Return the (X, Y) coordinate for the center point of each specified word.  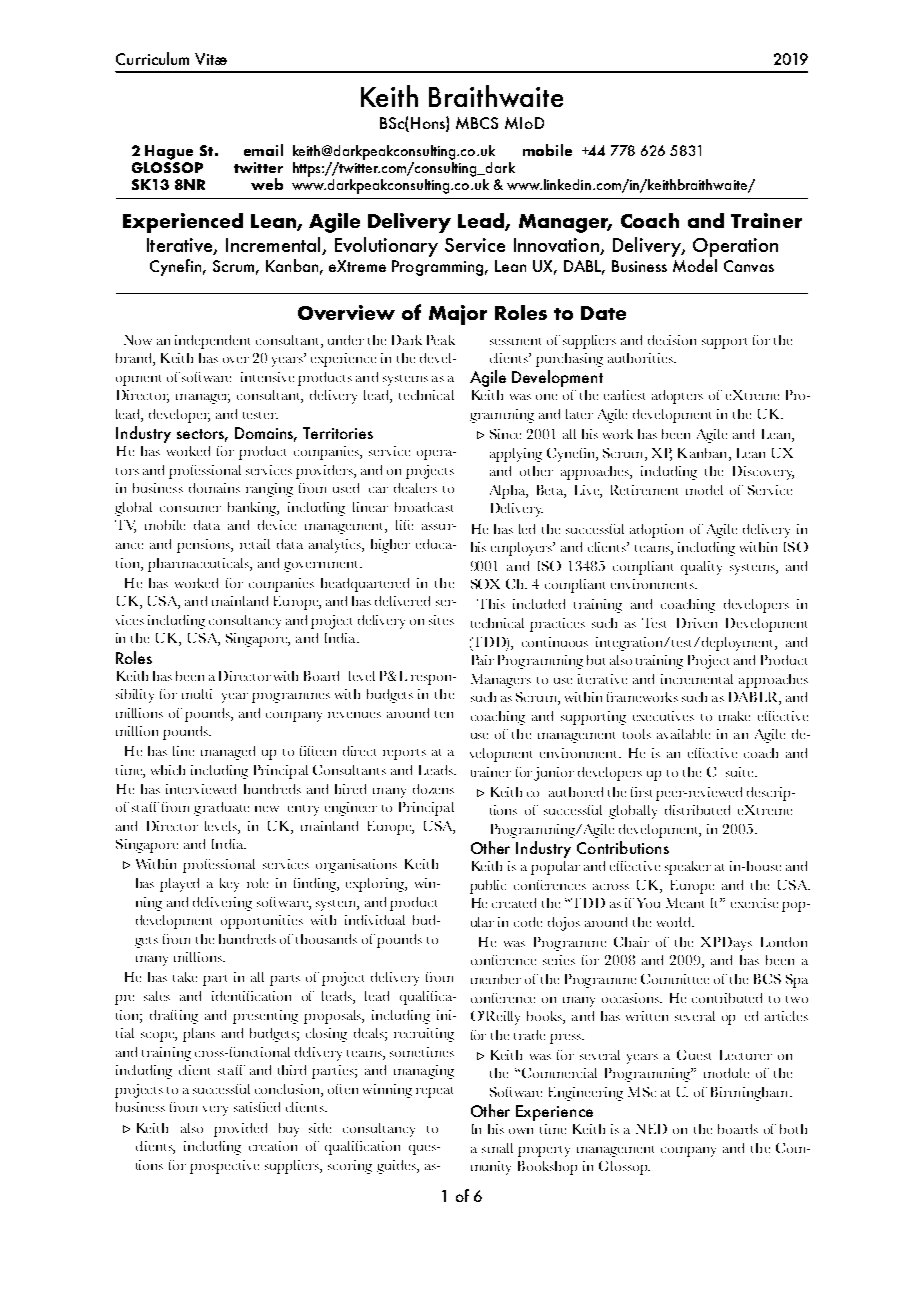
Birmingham (751, 1094)
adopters (677, 397)
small (497, 1148)
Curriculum (152, 58)
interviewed (201, 789)
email (263, 150)
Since (505, 434)
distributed (697, 810)
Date (603, 313)
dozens (433, 789)
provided (240, 1130)
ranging (269, 490)
